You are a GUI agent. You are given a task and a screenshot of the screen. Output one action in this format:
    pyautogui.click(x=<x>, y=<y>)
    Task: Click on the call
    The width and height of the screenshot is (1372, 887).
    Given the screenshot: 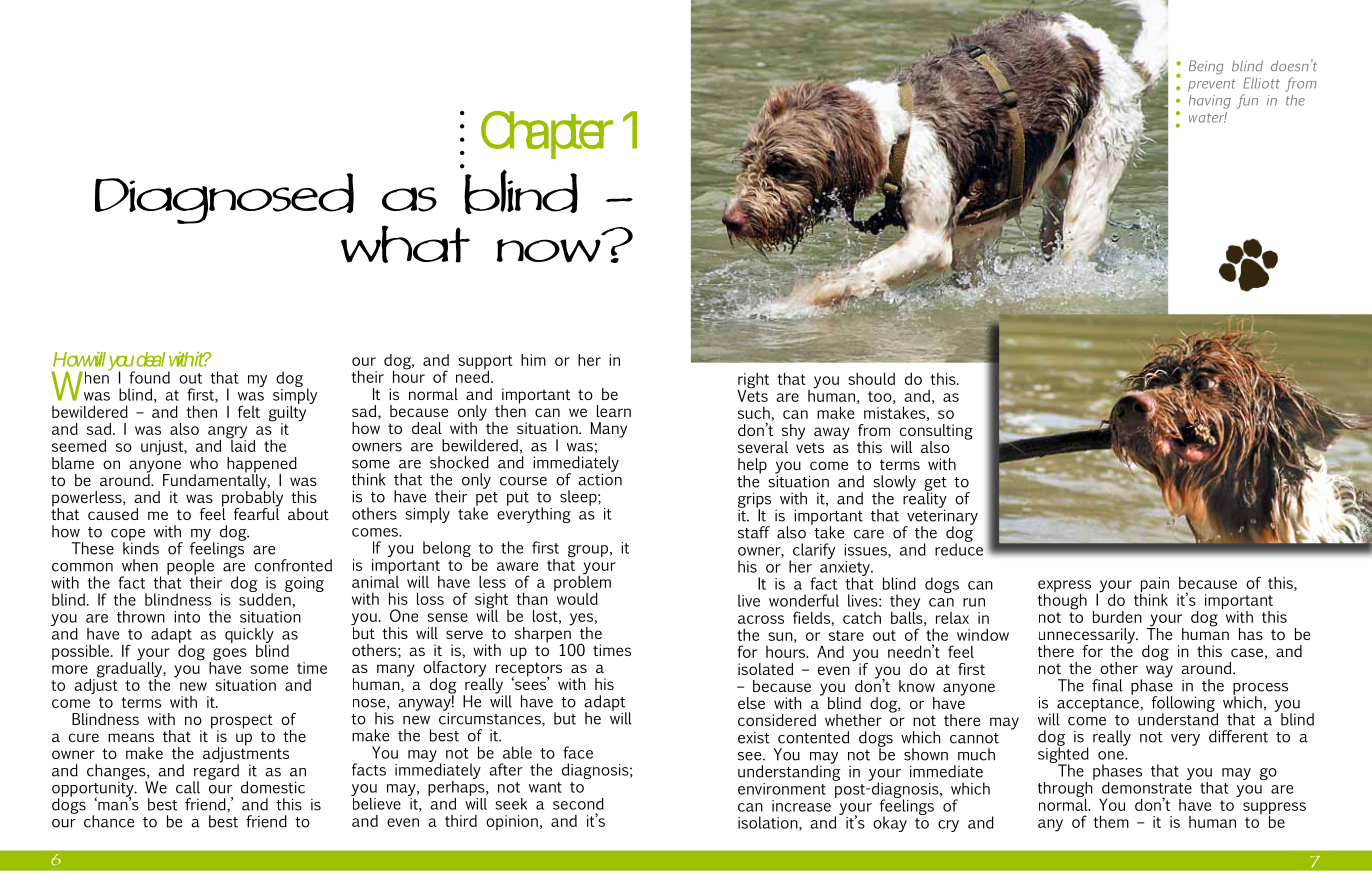 What is the action you would take?
    pyautogui.click(x=188, y=787)
